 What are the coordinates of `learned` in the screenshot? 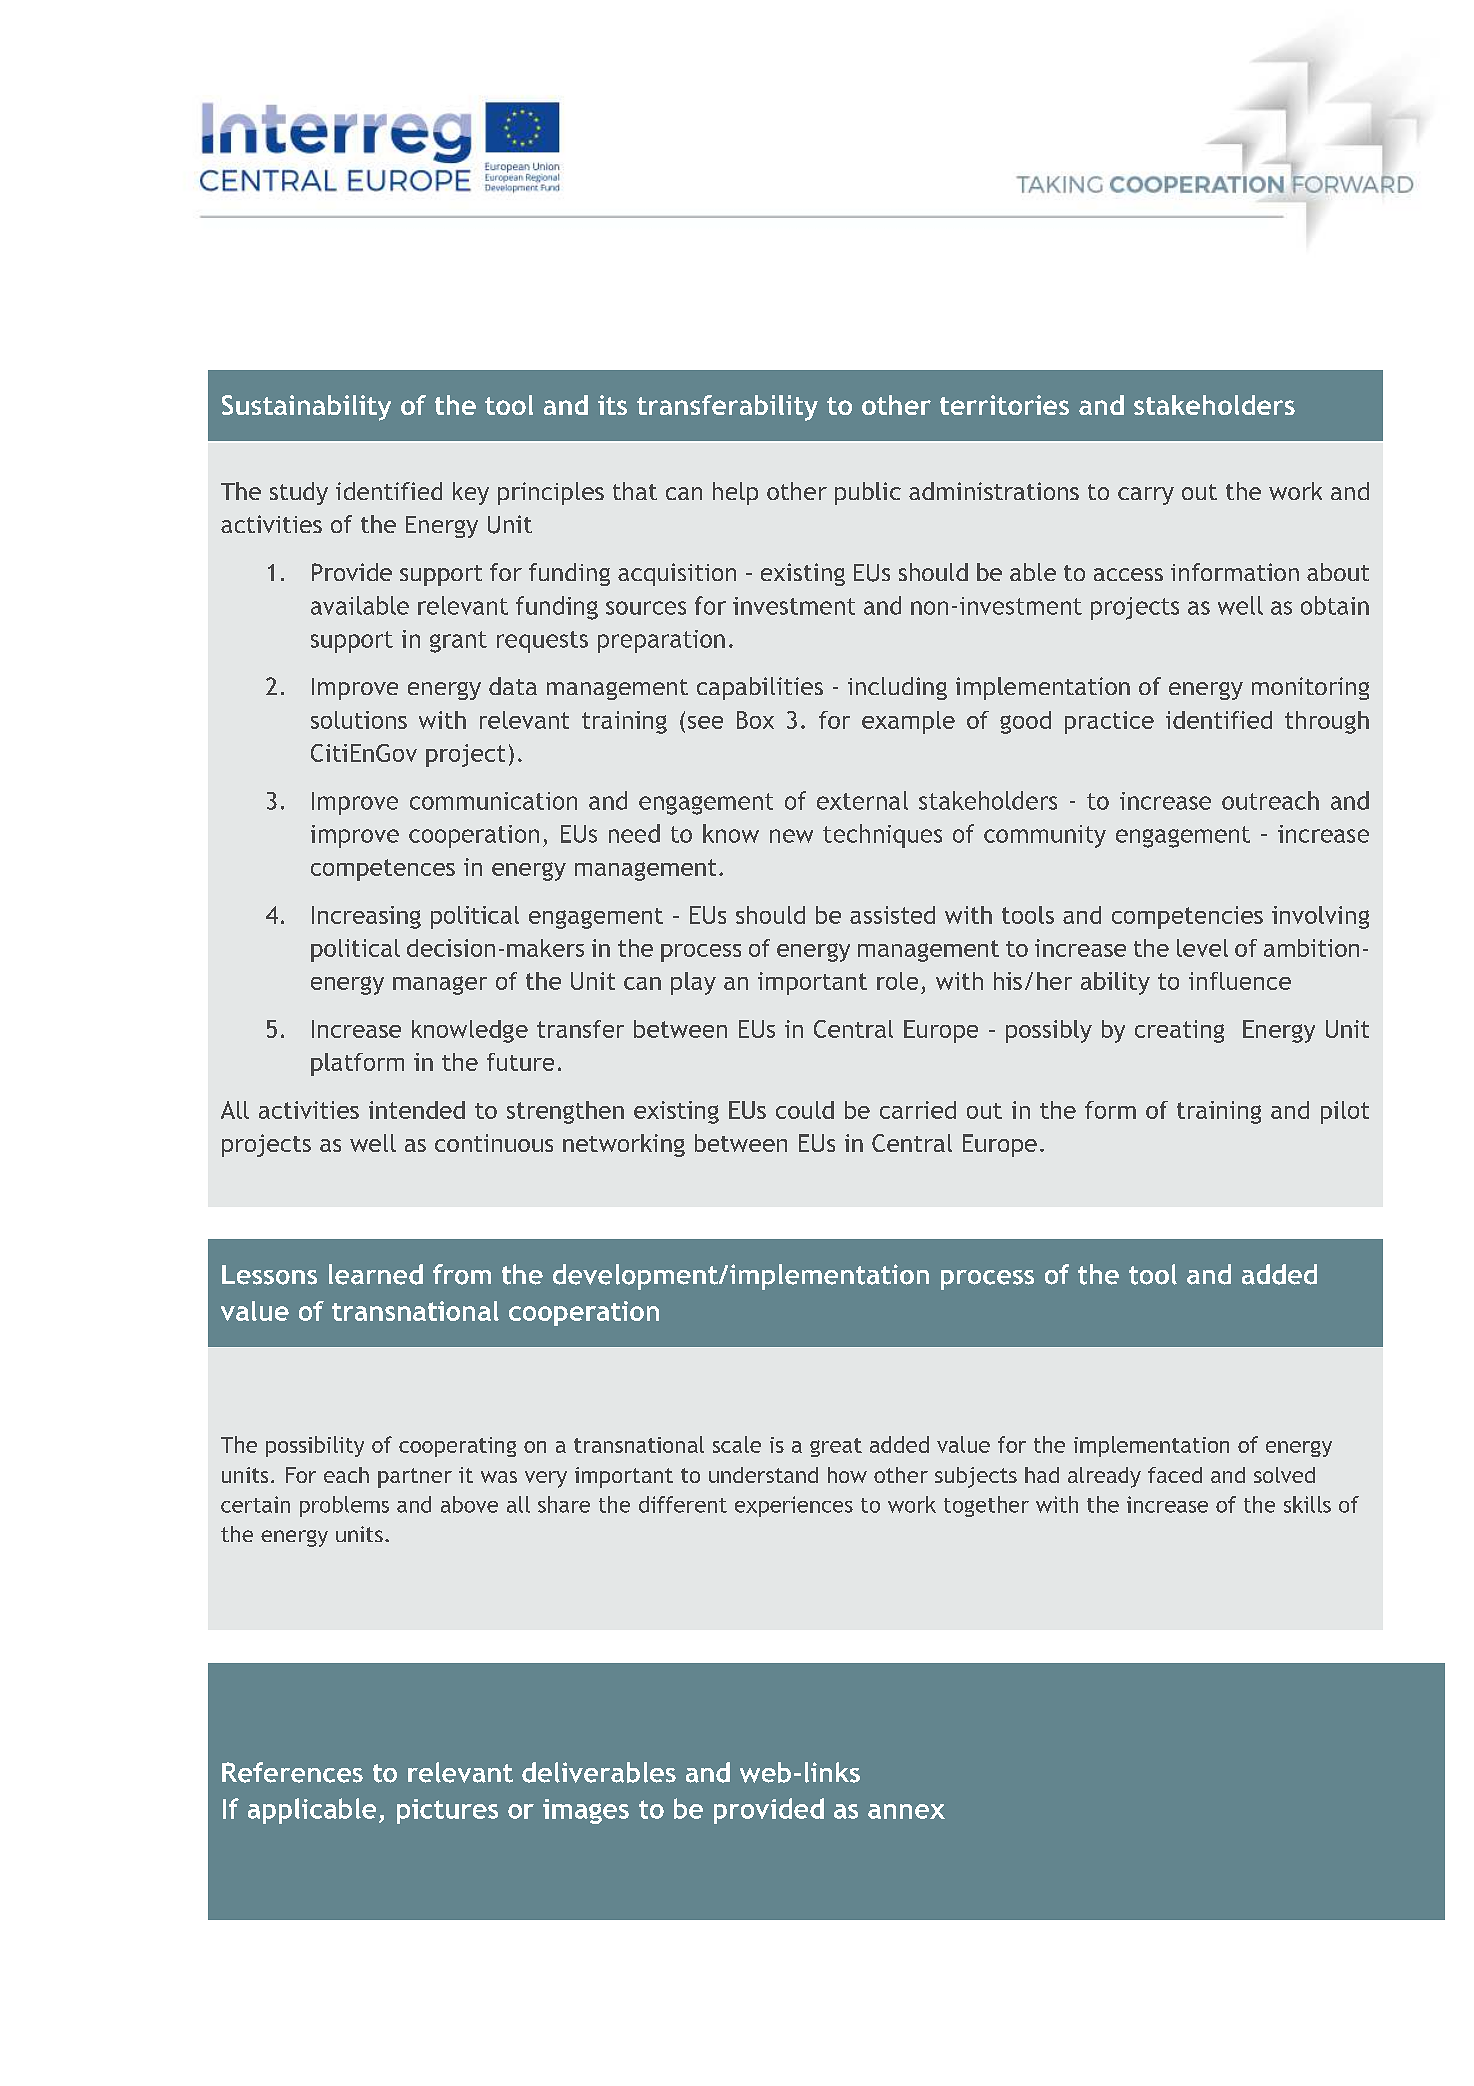 It's located at (376, 1274).
